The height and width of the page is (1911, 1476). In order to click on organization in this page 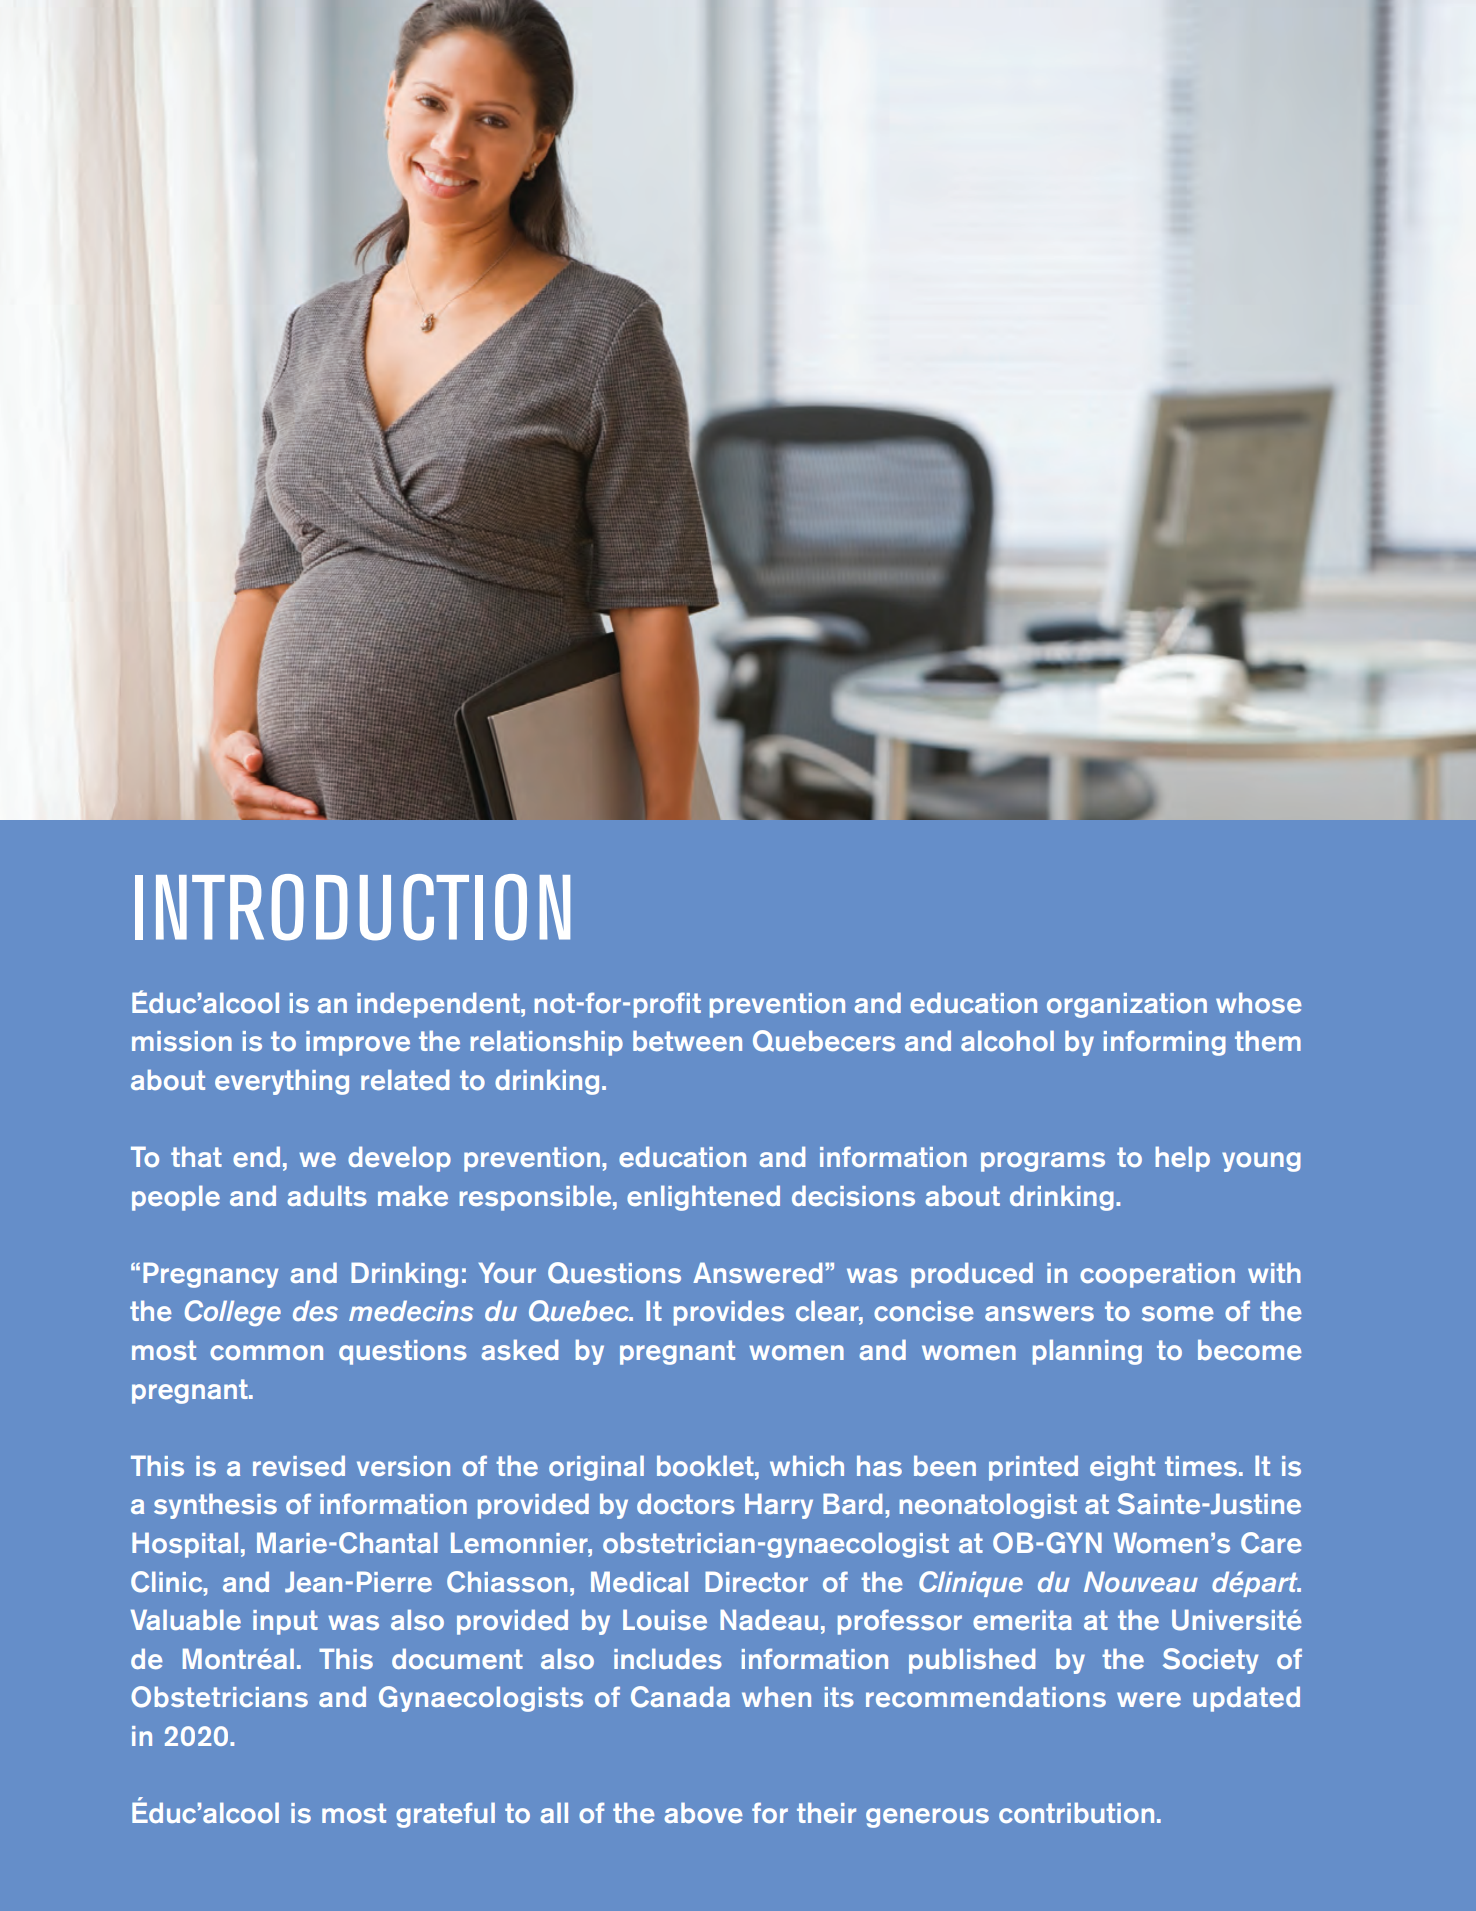, I will do `click(1127, 1005)`.
